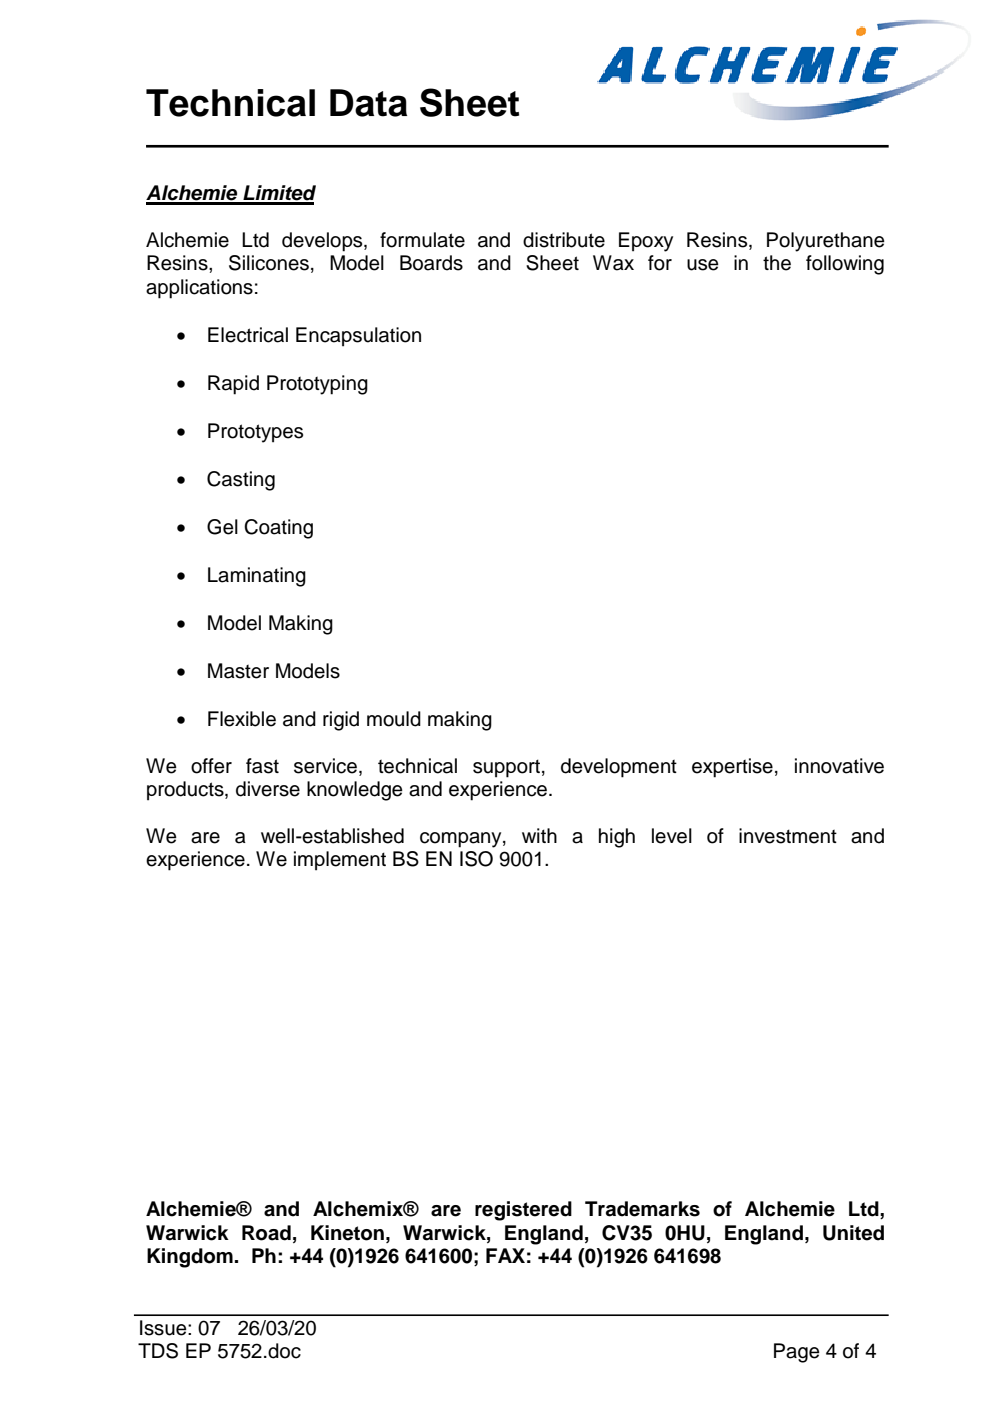  I want to click on the, so click(777, 263).
